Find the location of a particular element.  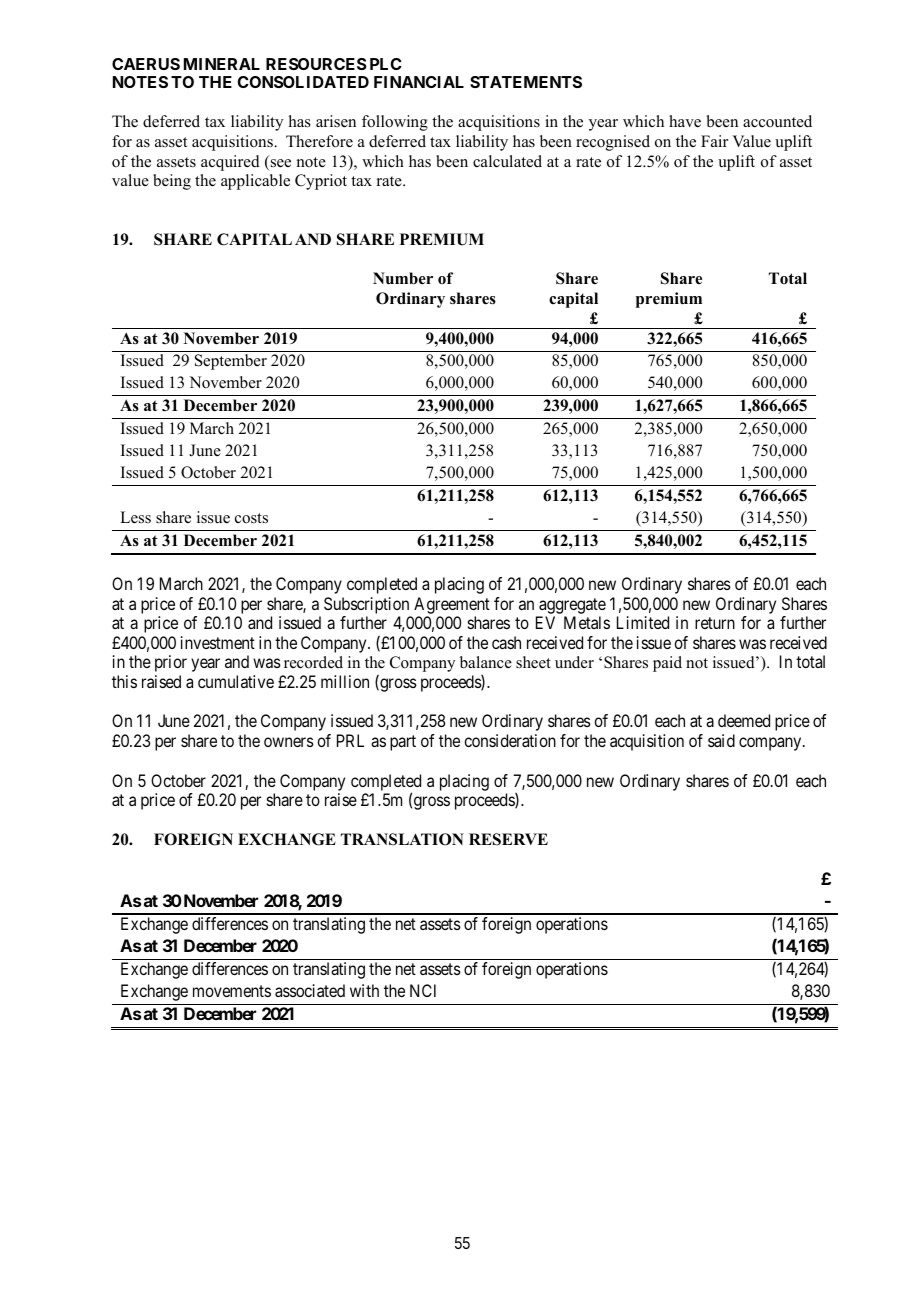

with is located at coordinates (364, 990).
